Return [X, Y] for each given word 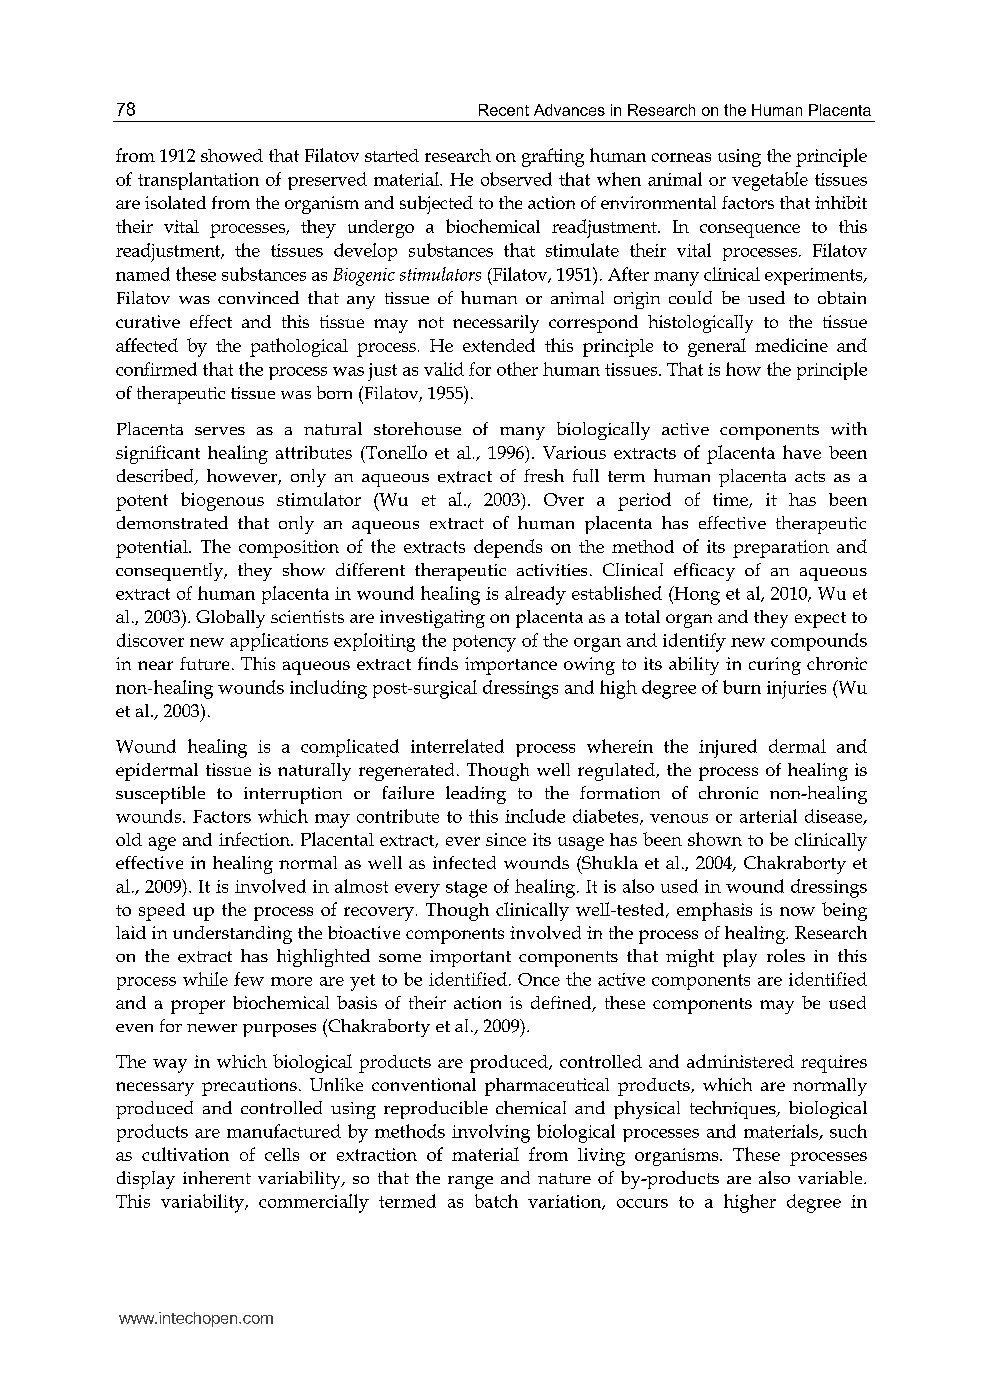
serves [220, 431]
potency [484, 643]
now [797, 911]
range [470, 1182]
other [517, 369]
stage [466, 889]
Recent [504, 110]
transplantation [198, 181]
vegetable [770, 181]
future [204, 663]
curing [775, 666]
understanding [232, 935]
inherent [217, 1177]
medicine [791, 345]
